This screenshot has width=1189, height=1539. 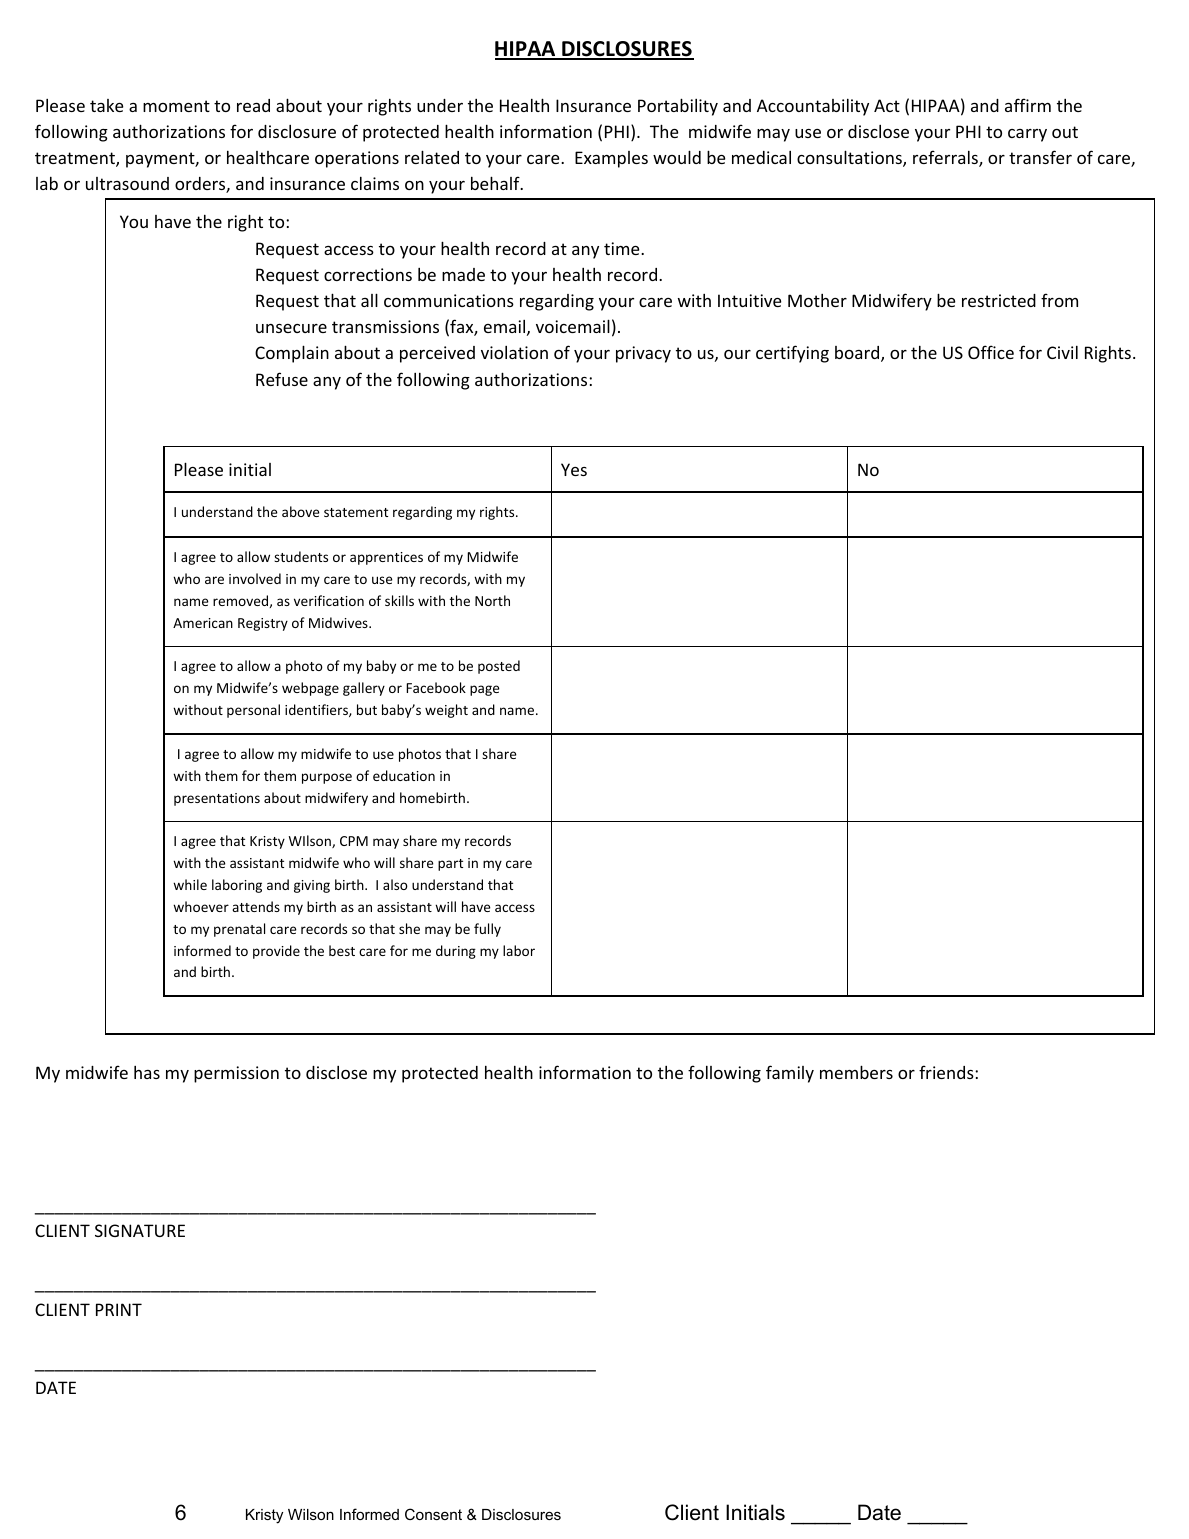 I want to click on above, so click(x=301, y=511).
